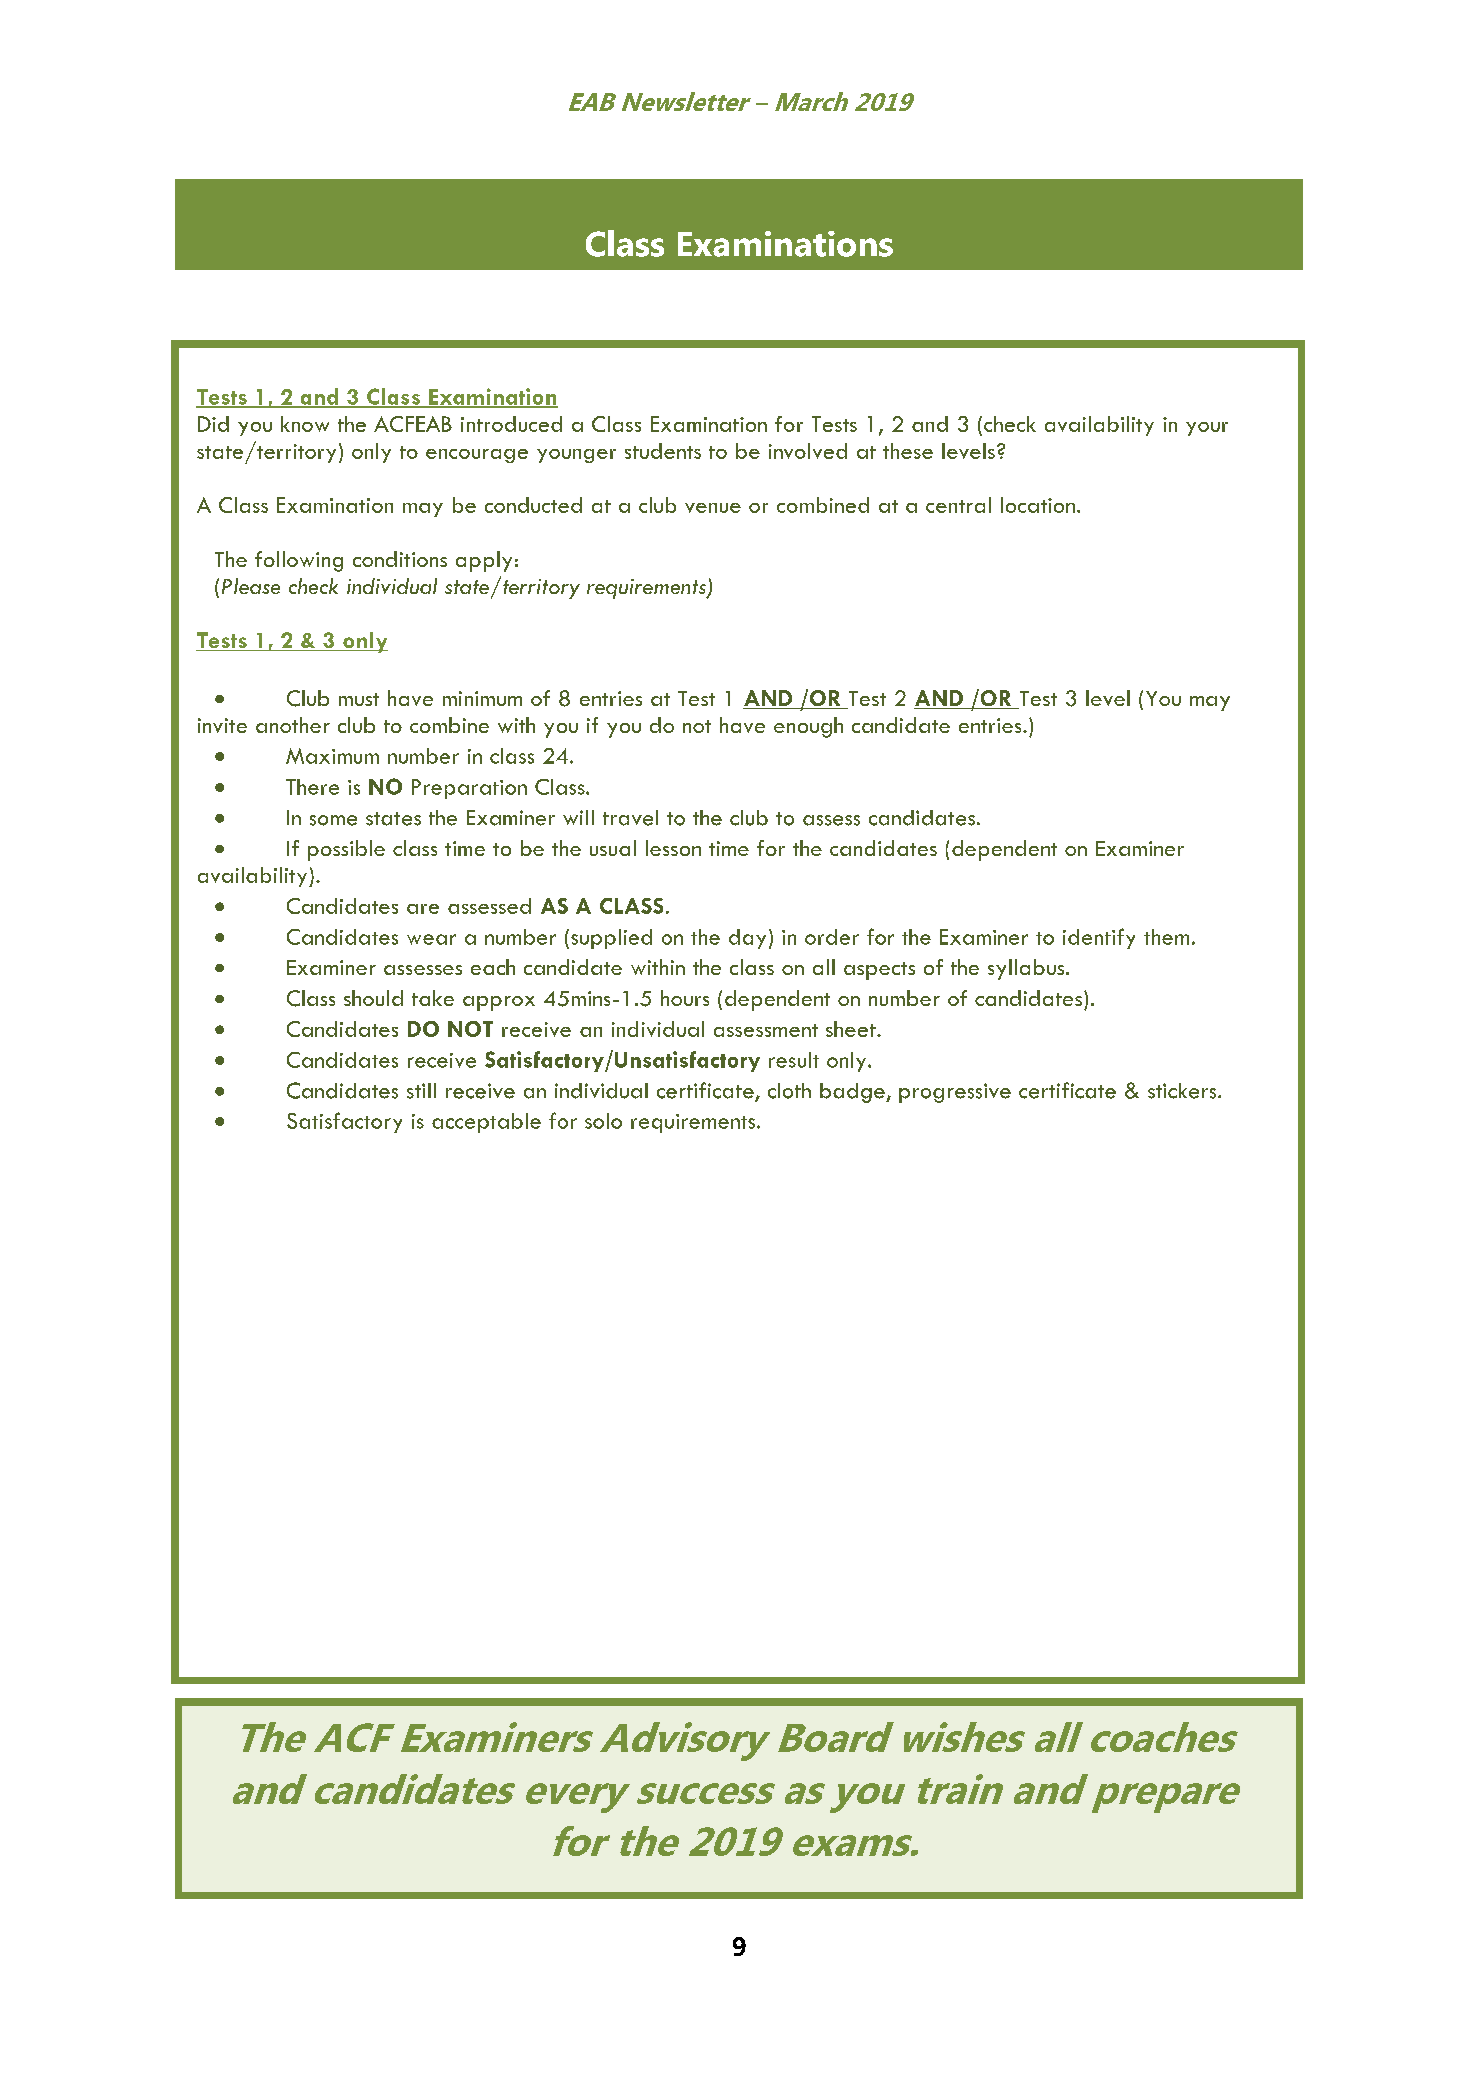  I want to click on possible, so click(346, 850).
